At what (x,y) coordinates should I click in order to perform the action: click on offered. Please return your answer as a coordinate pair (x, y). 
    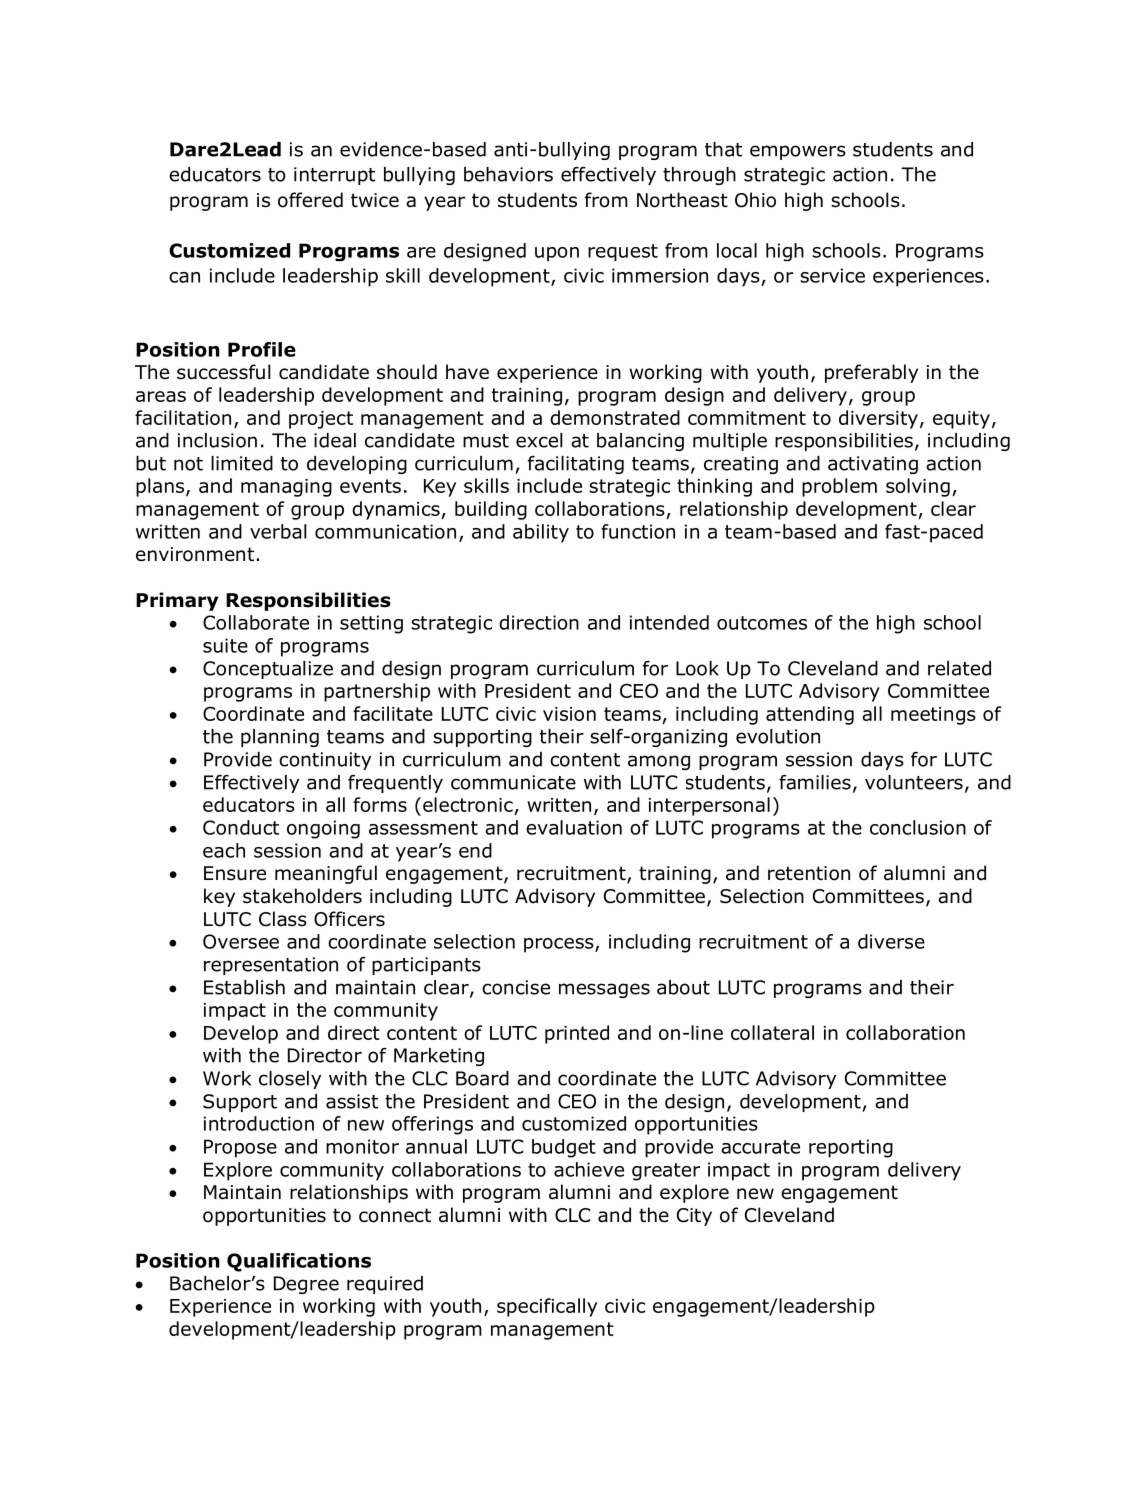
    Looking at the image, I should click on (310, 200).
